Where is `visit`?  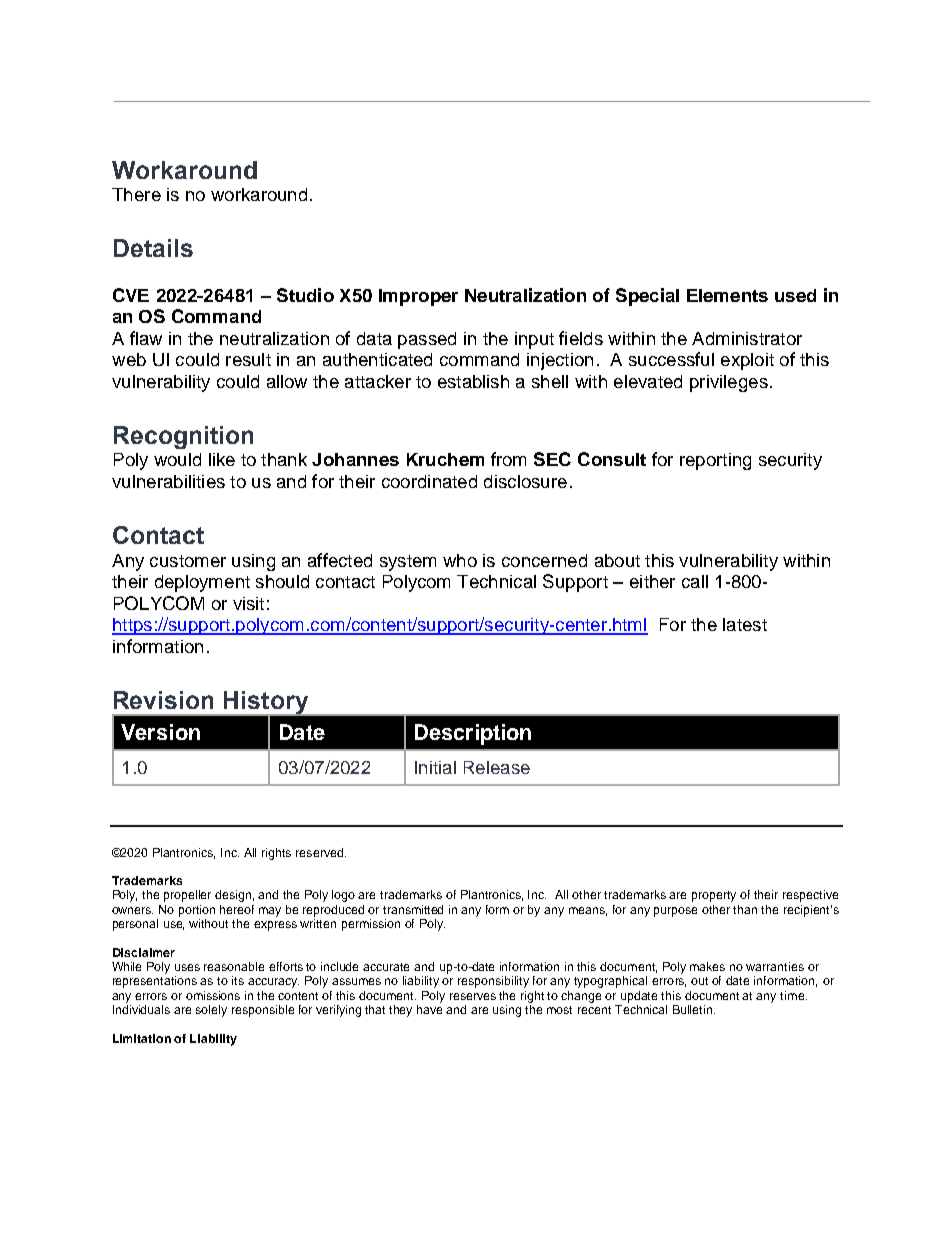
visit is located at coordinates (248, 603).
